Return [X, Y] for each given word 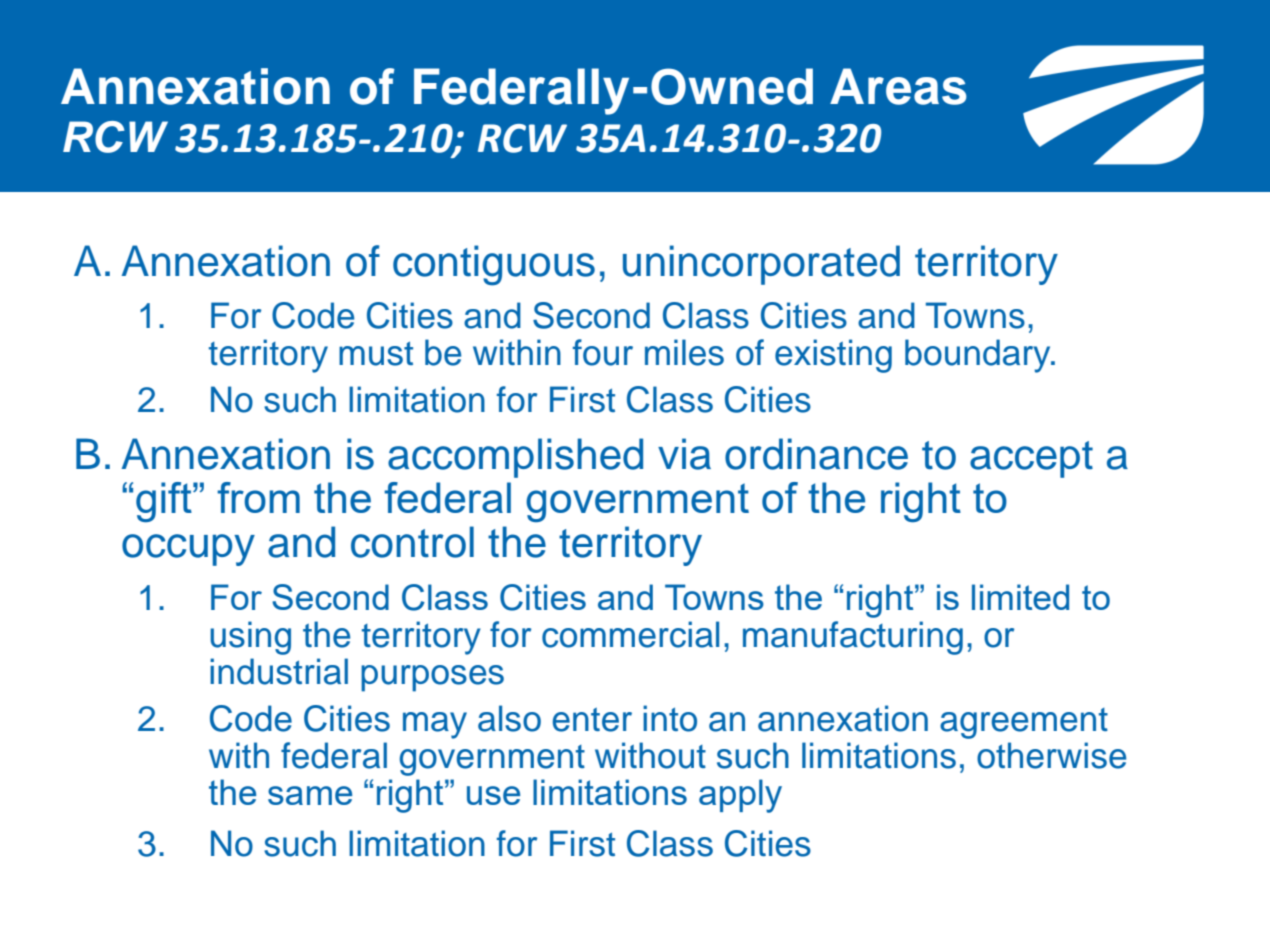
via [684, 454]
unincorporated [761, 265]
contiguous [494, 265]
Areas [898, 86]
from [258, 497]
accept [1031, 459]
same [310, 795]
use [493, 795]
